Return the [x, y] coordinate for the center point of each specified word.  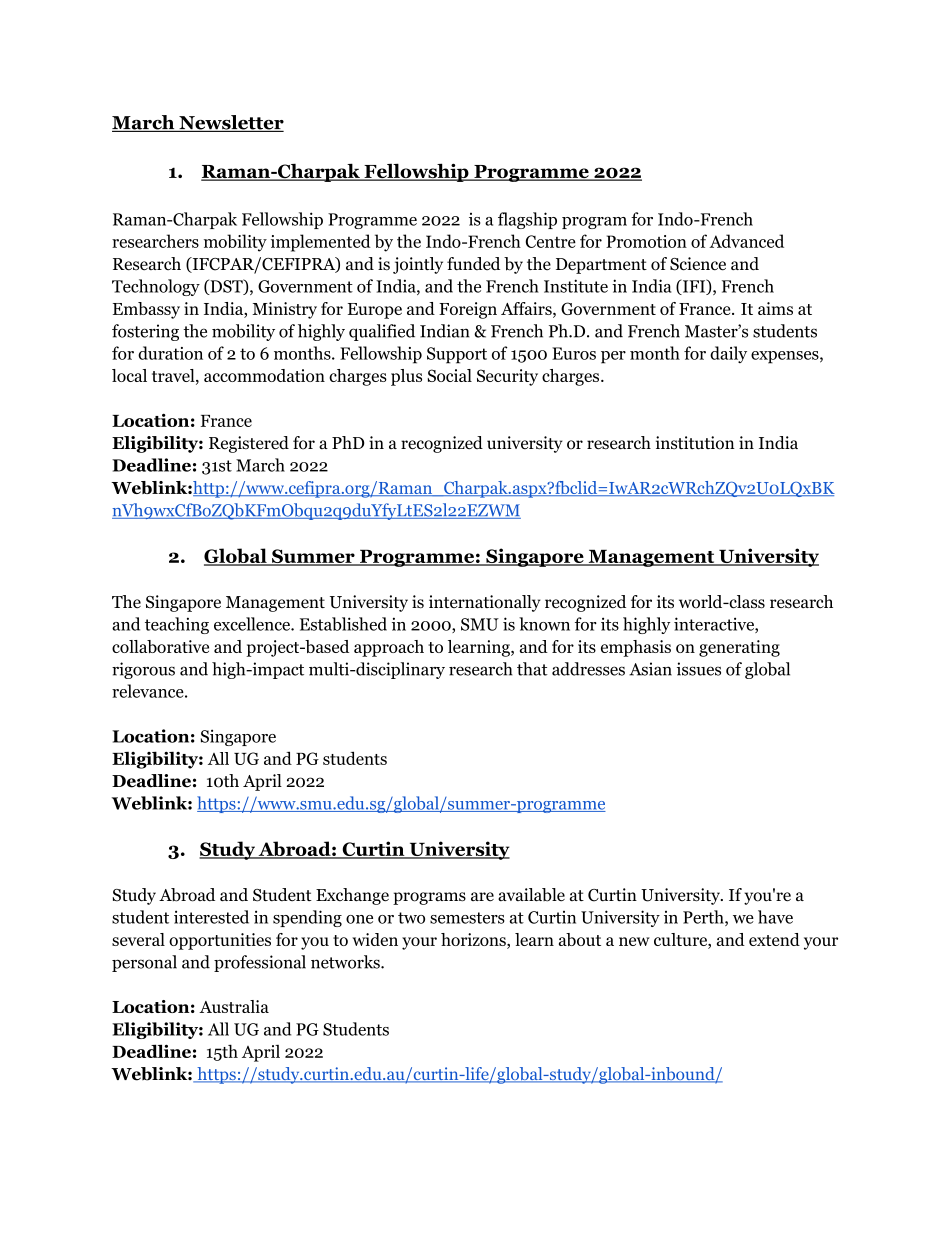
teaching [177, 625]
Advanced [746, 241]
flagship [527, 220]
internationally [485, 603]
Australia [234, 1006]
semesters [467, 918]
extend [774, 939]
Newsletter [230, 123]
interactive [715, 625]
